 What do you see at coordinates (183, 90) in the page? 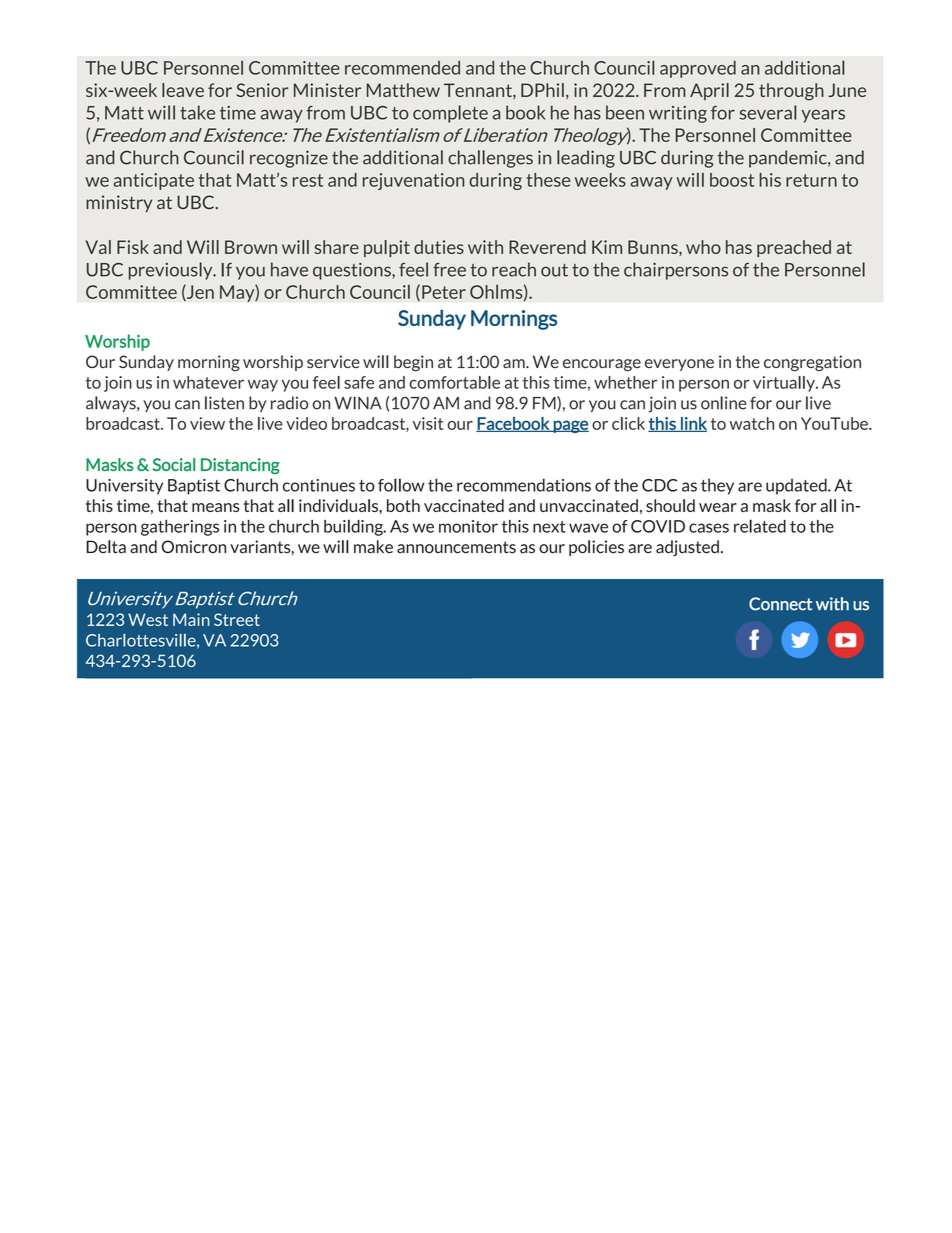
I see `leave` at bounding box center [183, 90].
